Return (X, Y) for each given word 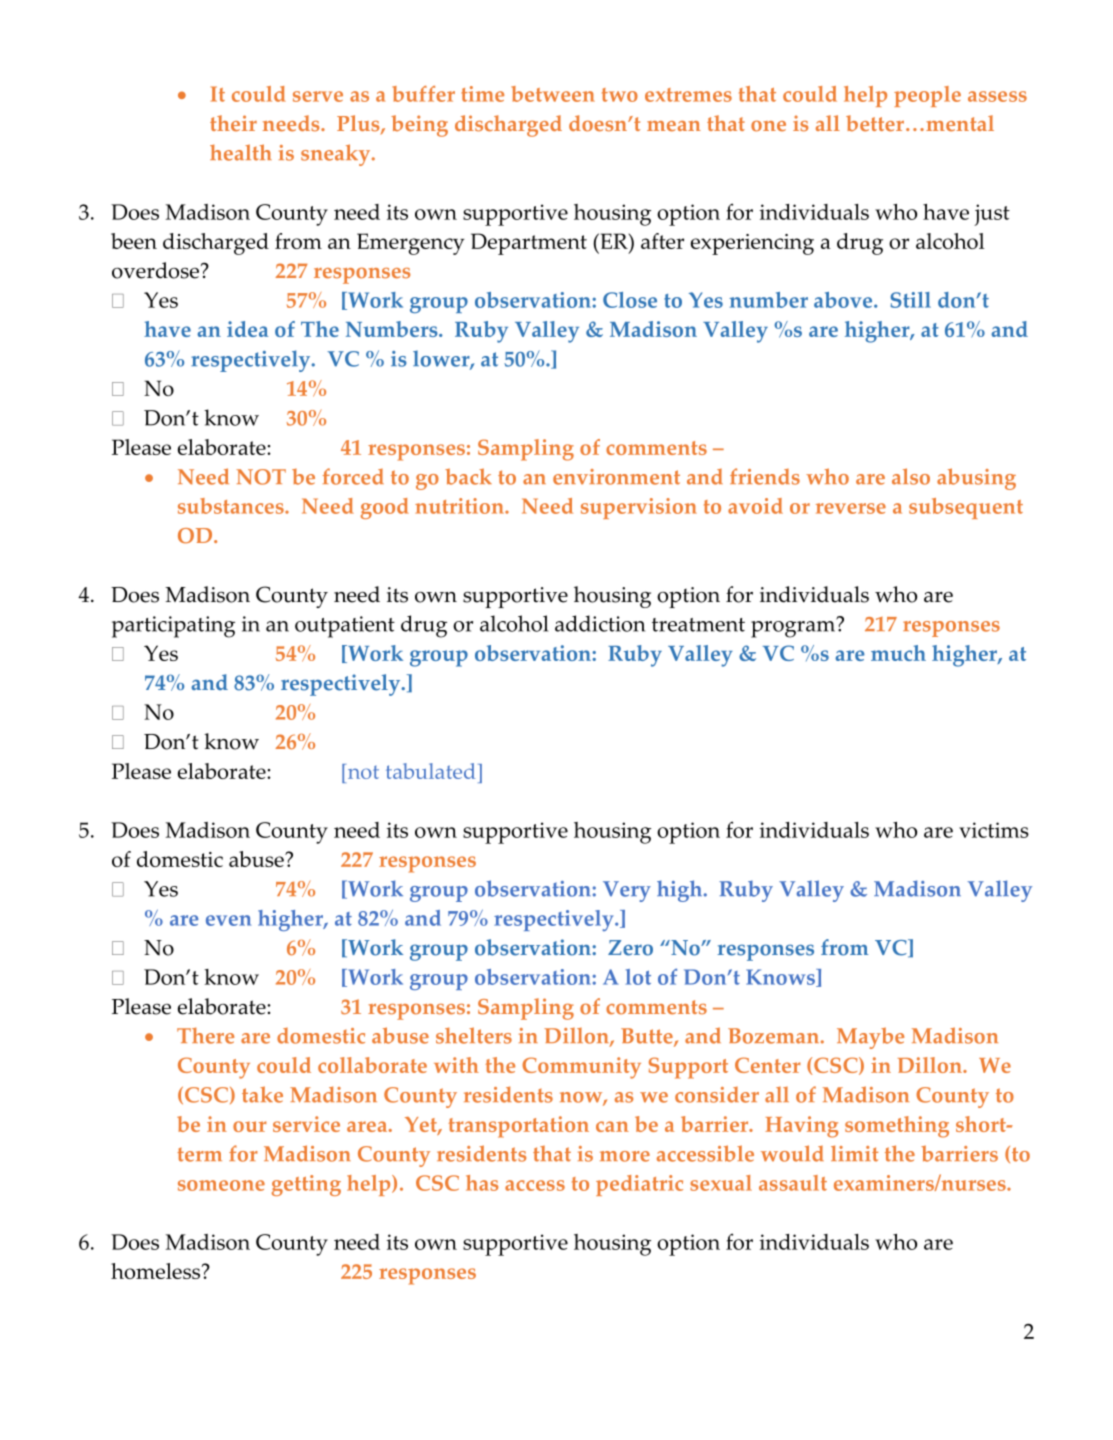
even (228, 920)
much (898, 653)
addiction (600, 623)
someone (221, 1185)
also (911, 476)
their (233, 123)
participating (173, 627)
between (553, 94)
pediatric (639, 1185)
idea (247, 329)
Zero (630, 948)
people (927, 96)
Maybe (870, 1038)
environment (616, 477)
